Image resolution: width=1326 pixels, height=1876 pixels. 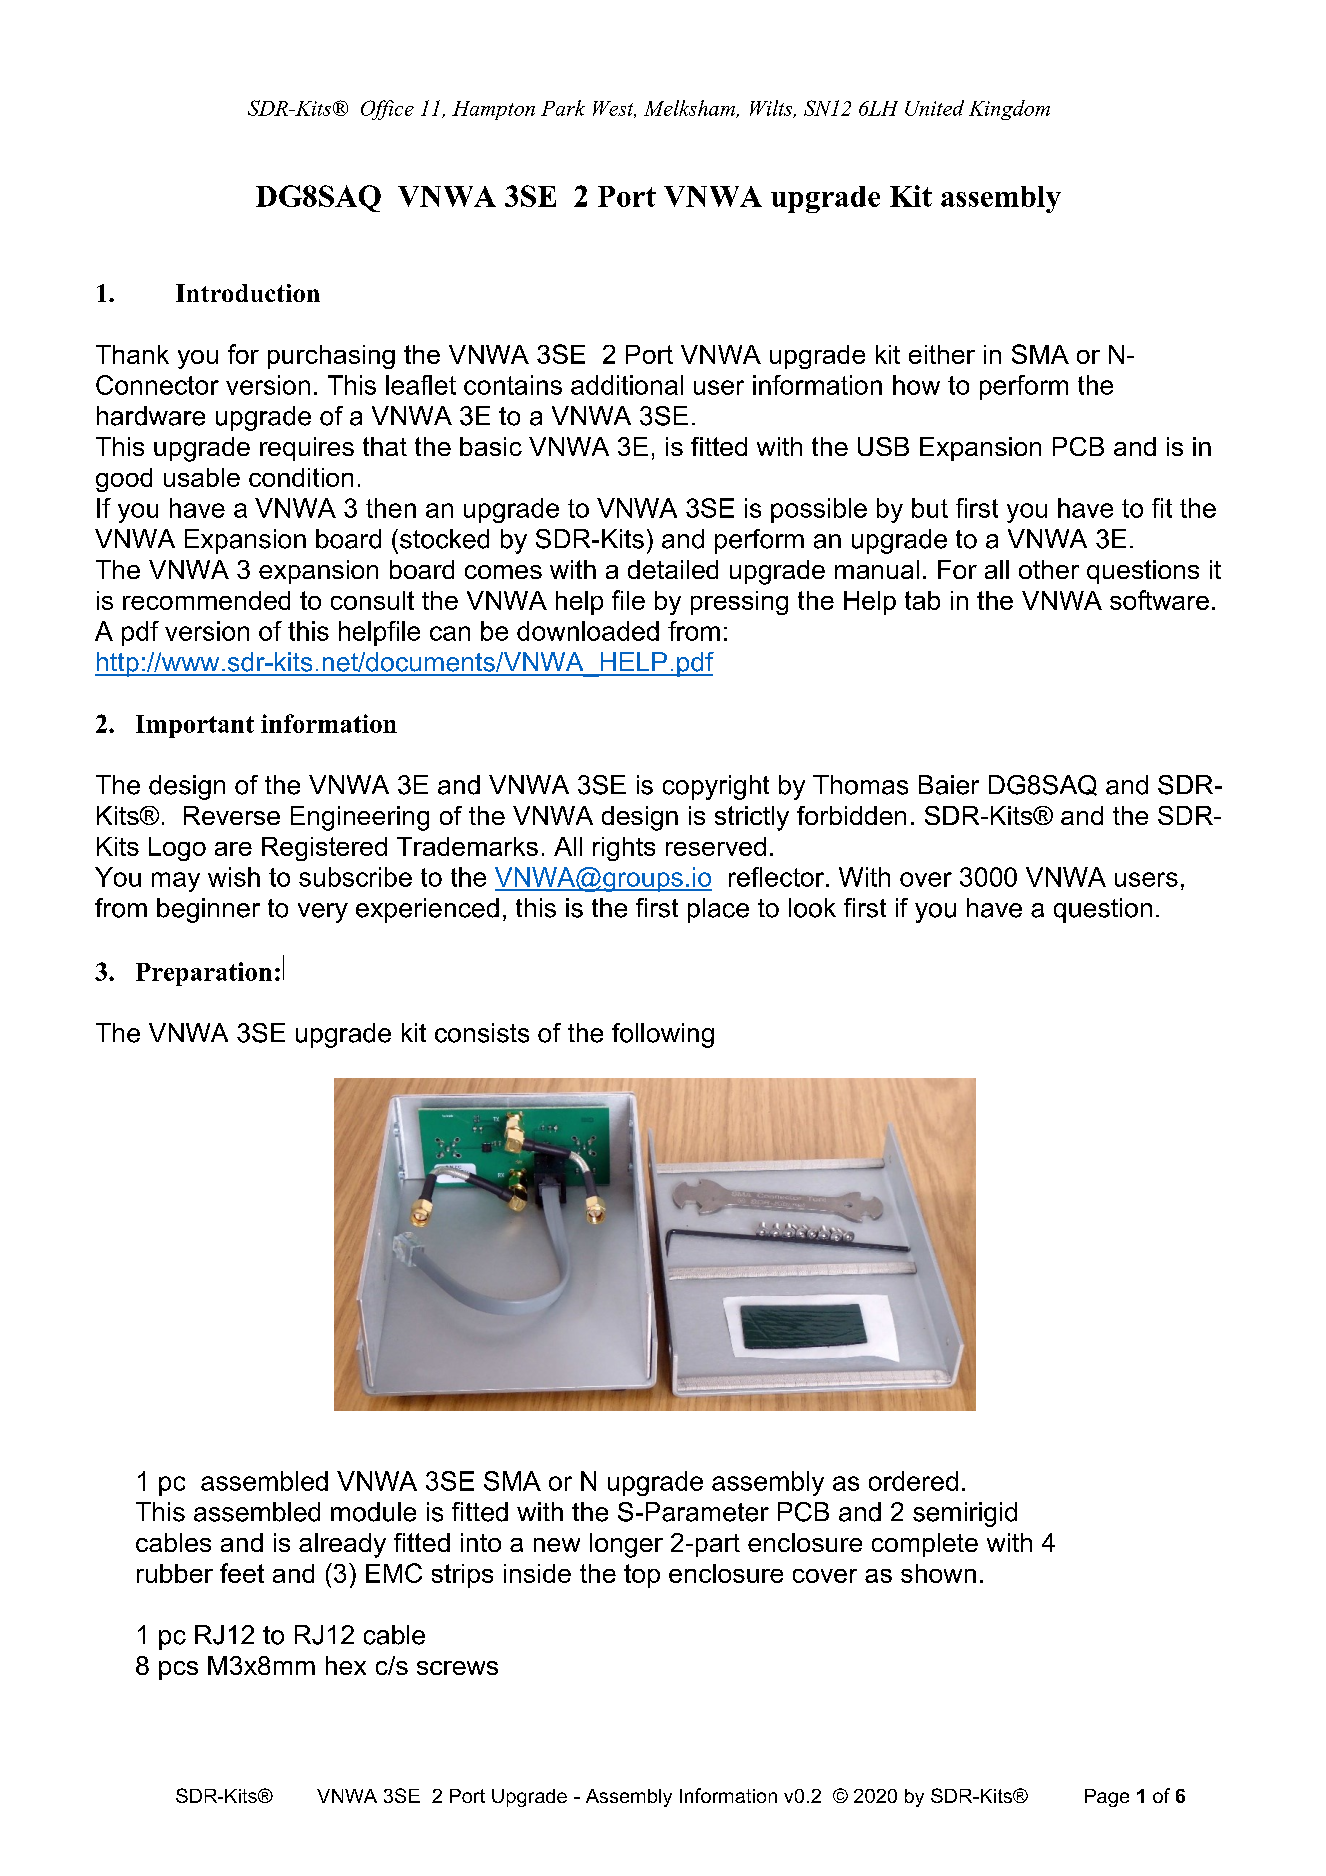 I want to click on United, so click(x=934, y=108).
